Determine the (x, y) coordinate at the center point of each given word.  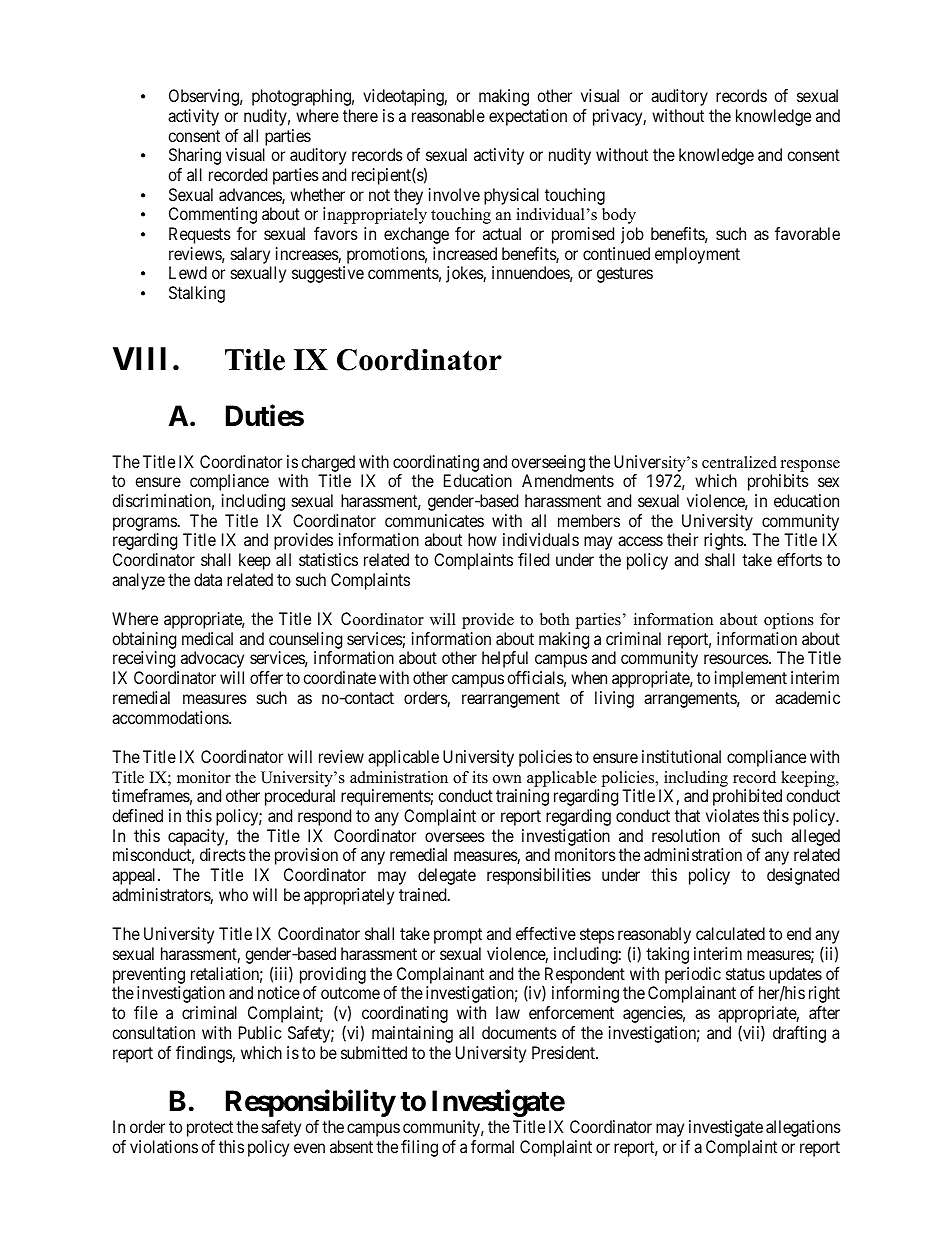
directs (223, 854)
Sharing (195, 156)
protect (210, 1129)
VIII (139, 358)
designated (803, 876)
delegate (447, 876)
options (789, 621)
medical (207, 638)
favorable (807, 233)
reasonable (448, 115)
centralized (739, 462)
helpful (505, 659)
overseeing (548, 463)
